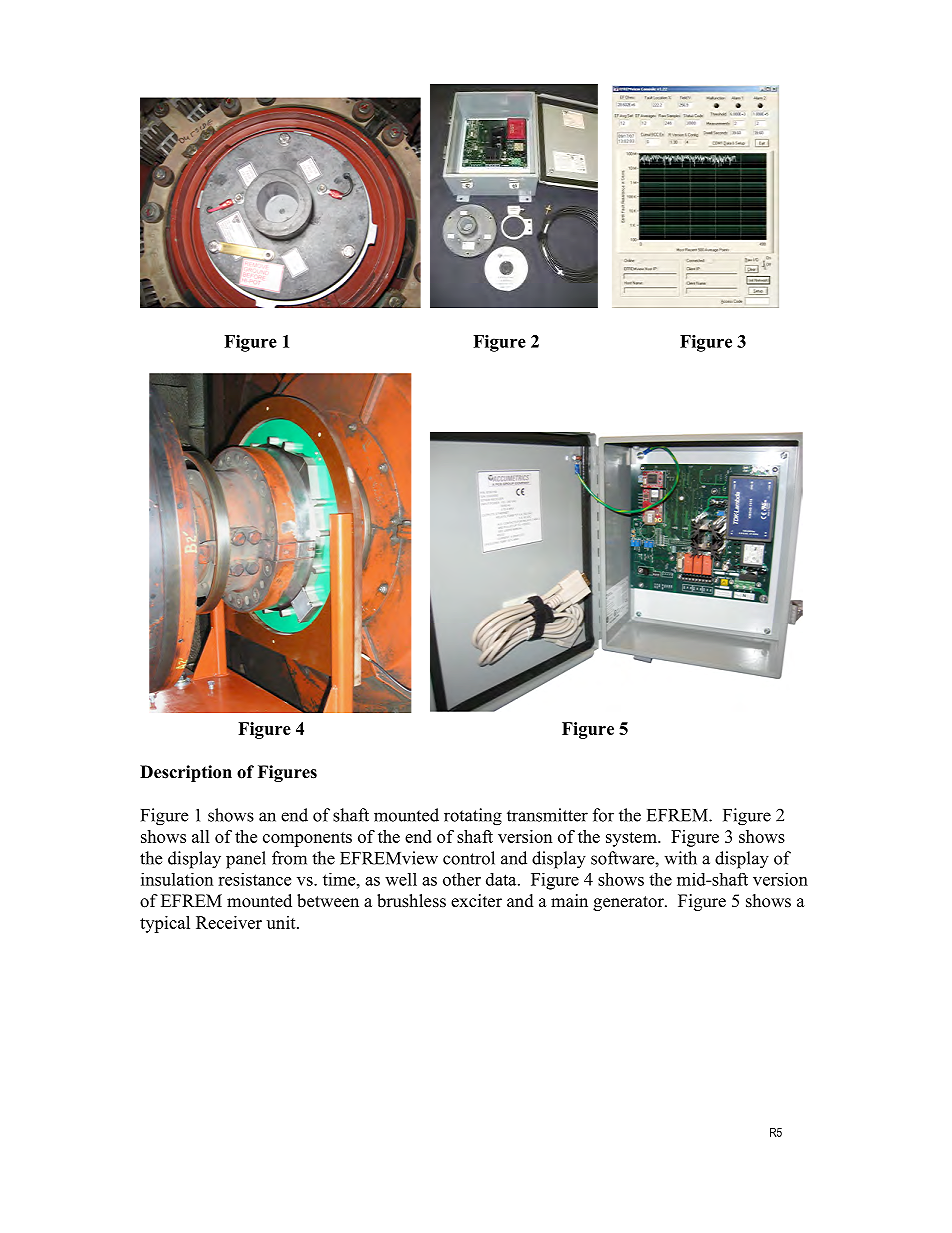 The width and height of the screenshot is (952, 1233). What do you see at coordinates (632, 839) in the screenshot?
I see `system` at bounding box center [632, 839].
